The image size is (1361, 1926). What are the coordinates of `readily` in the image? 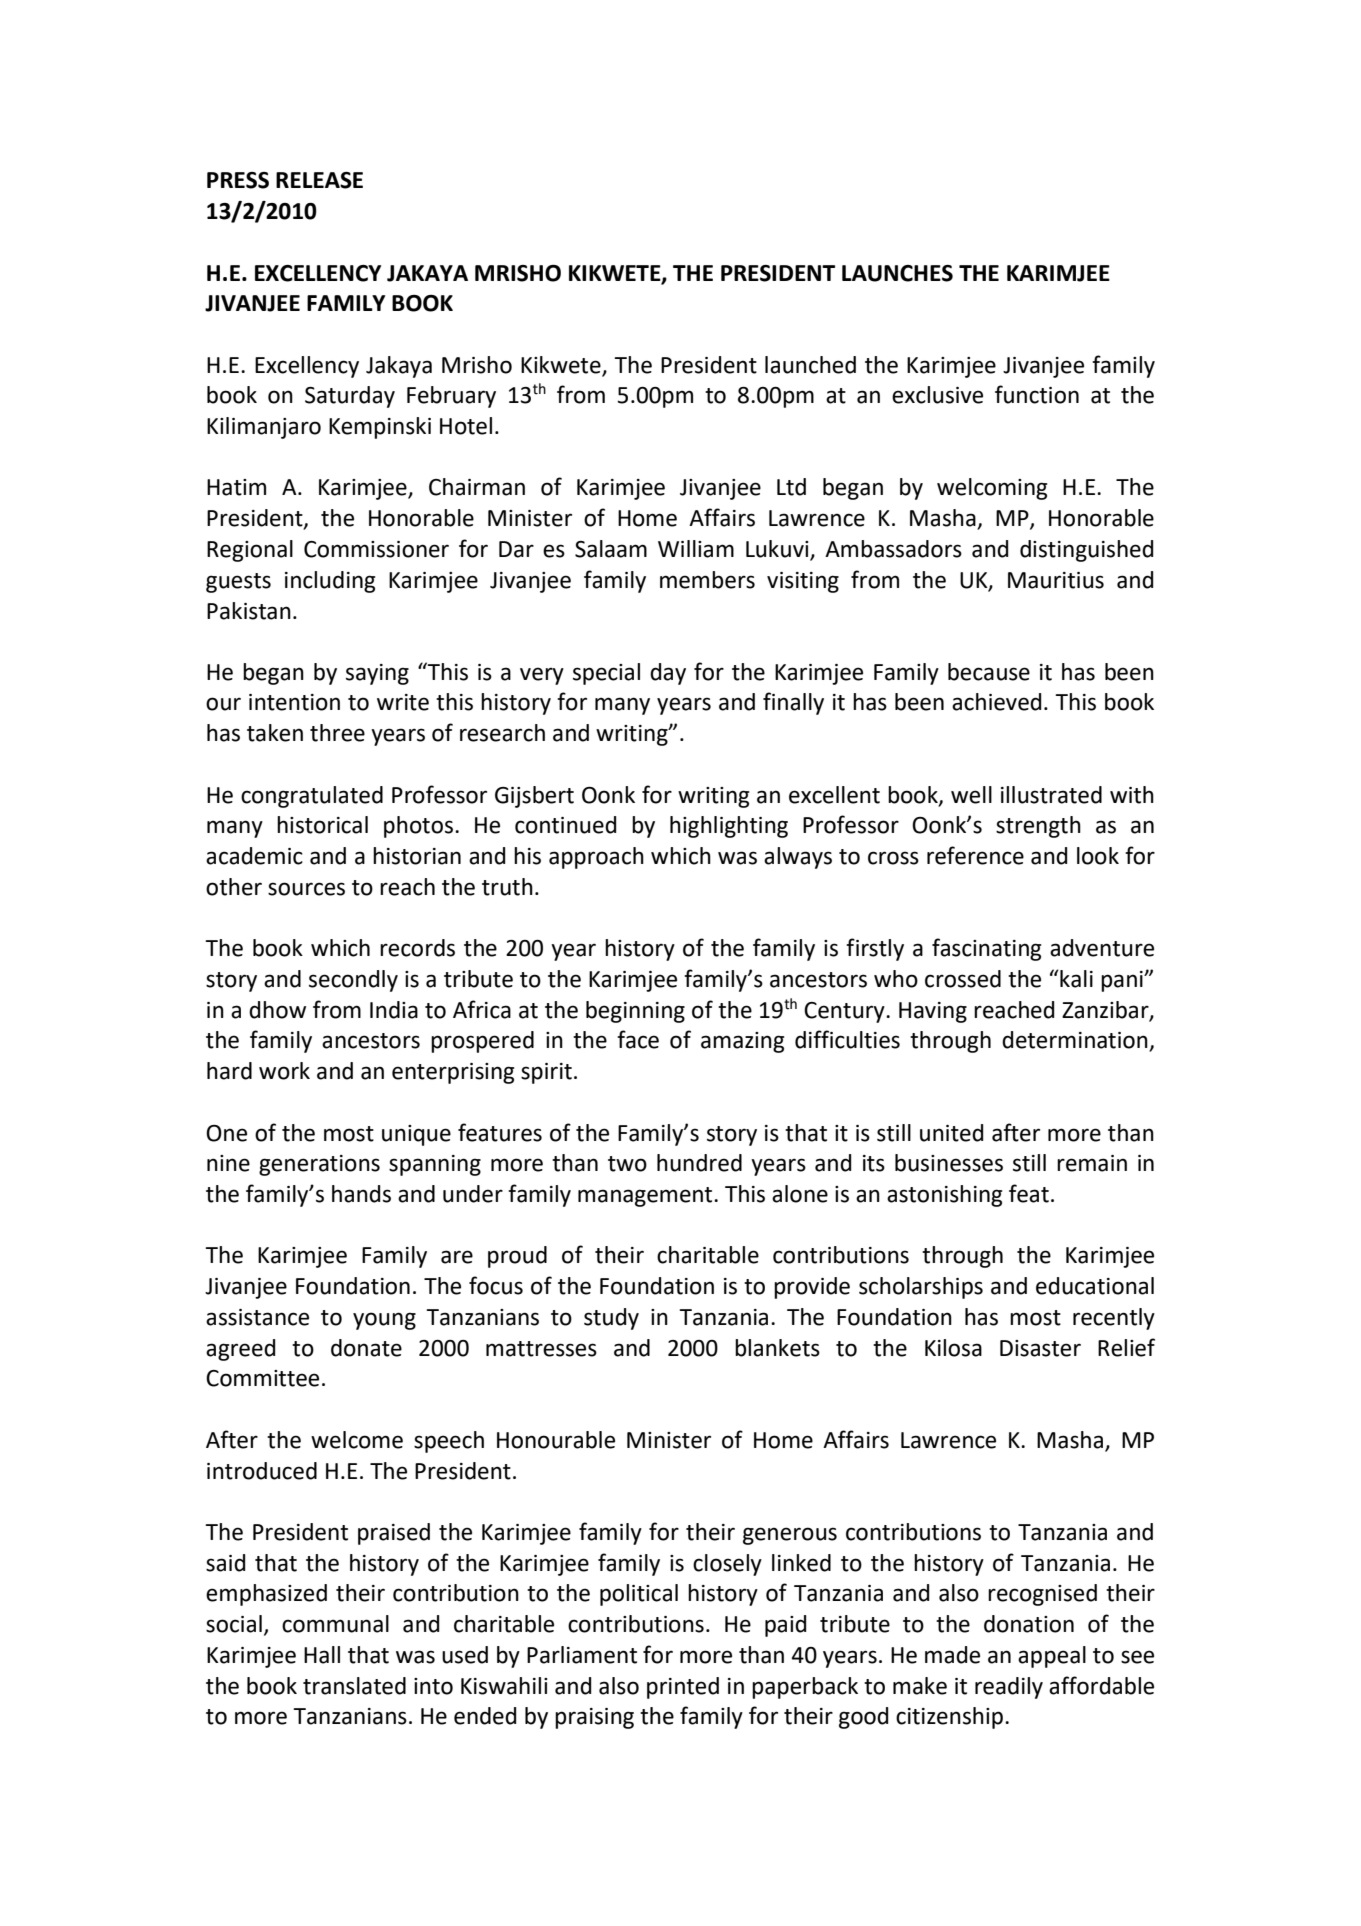 It's located at (1009, 1688).
